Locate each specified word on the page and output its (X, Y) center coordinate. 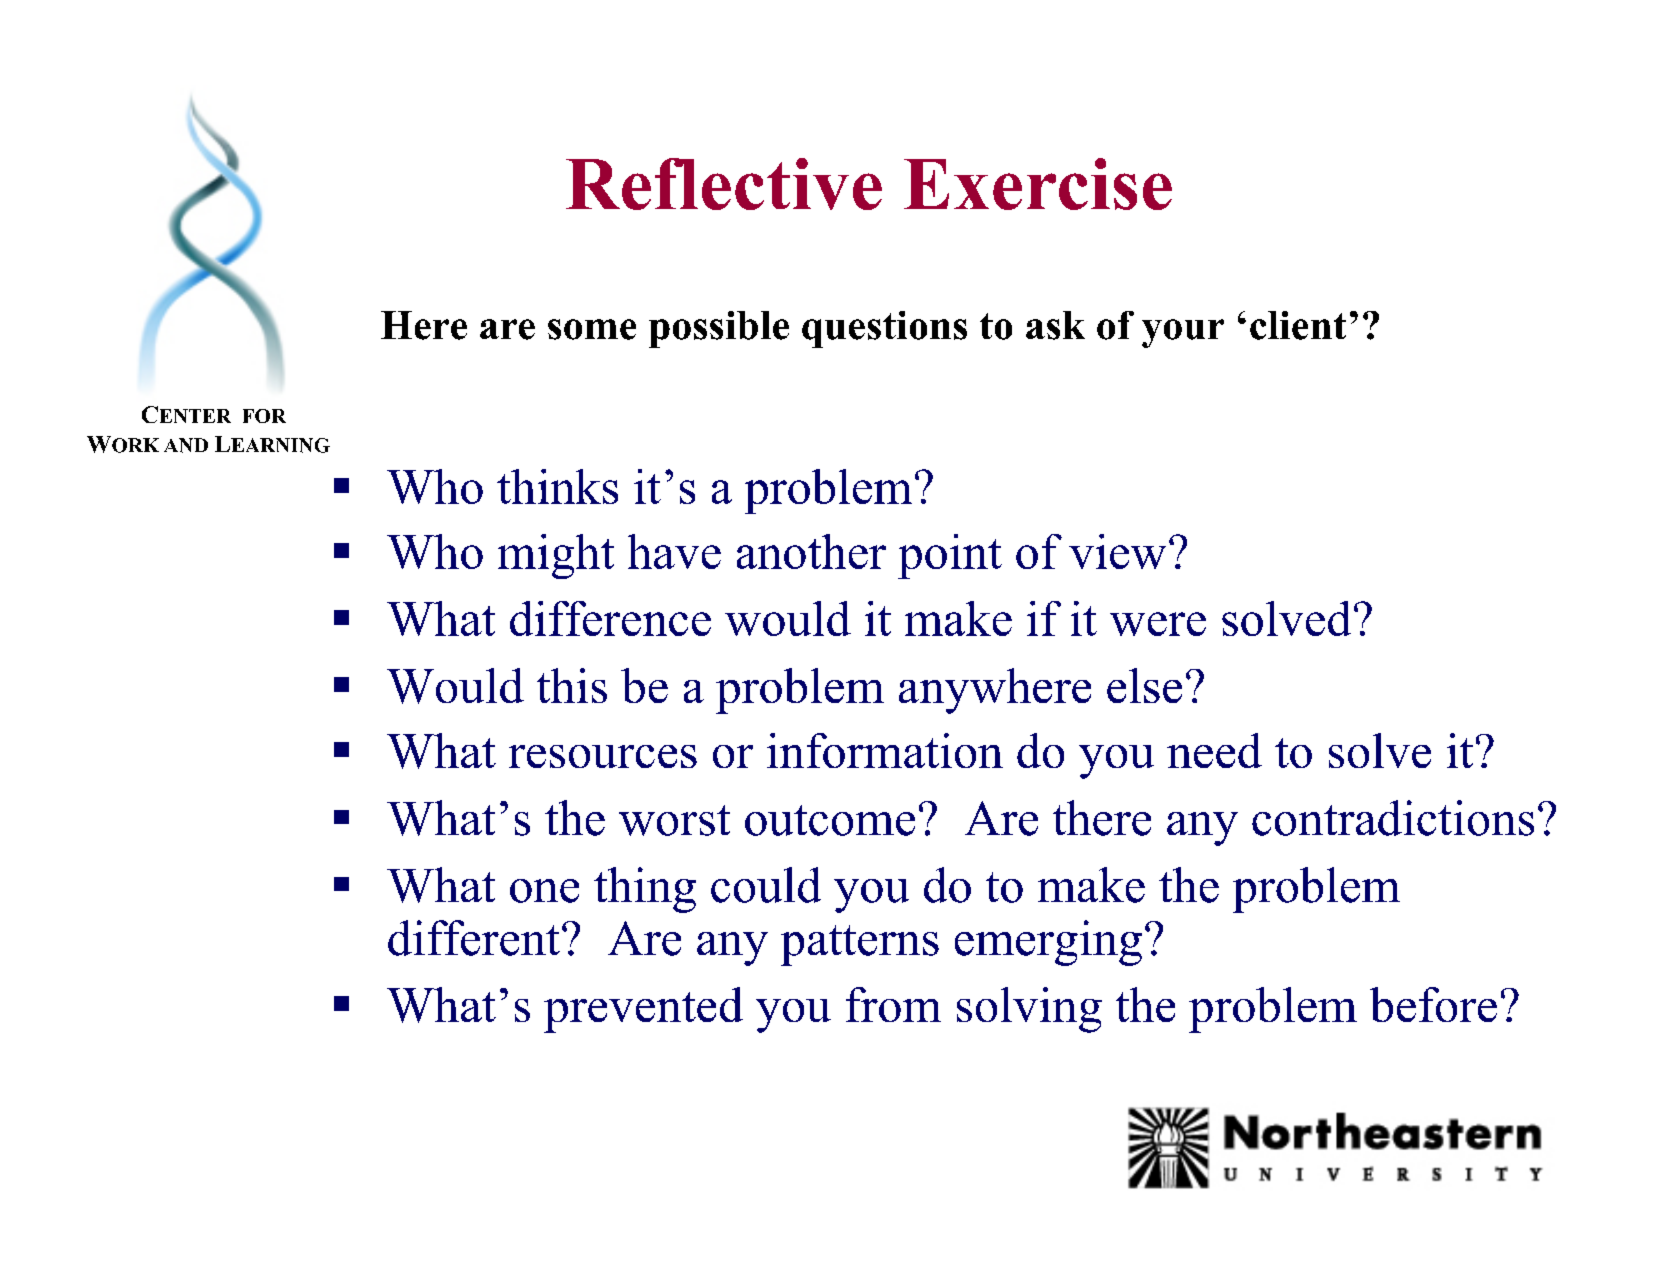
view (1117, 551)
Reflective (724, 184)
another (811, 551)
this (572, 685)
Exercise (1038, 184)
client (1298, 325)
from (893, 1004)
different (474, 938)
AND (186, 445)
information (885, 750)
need (1214, 750)
